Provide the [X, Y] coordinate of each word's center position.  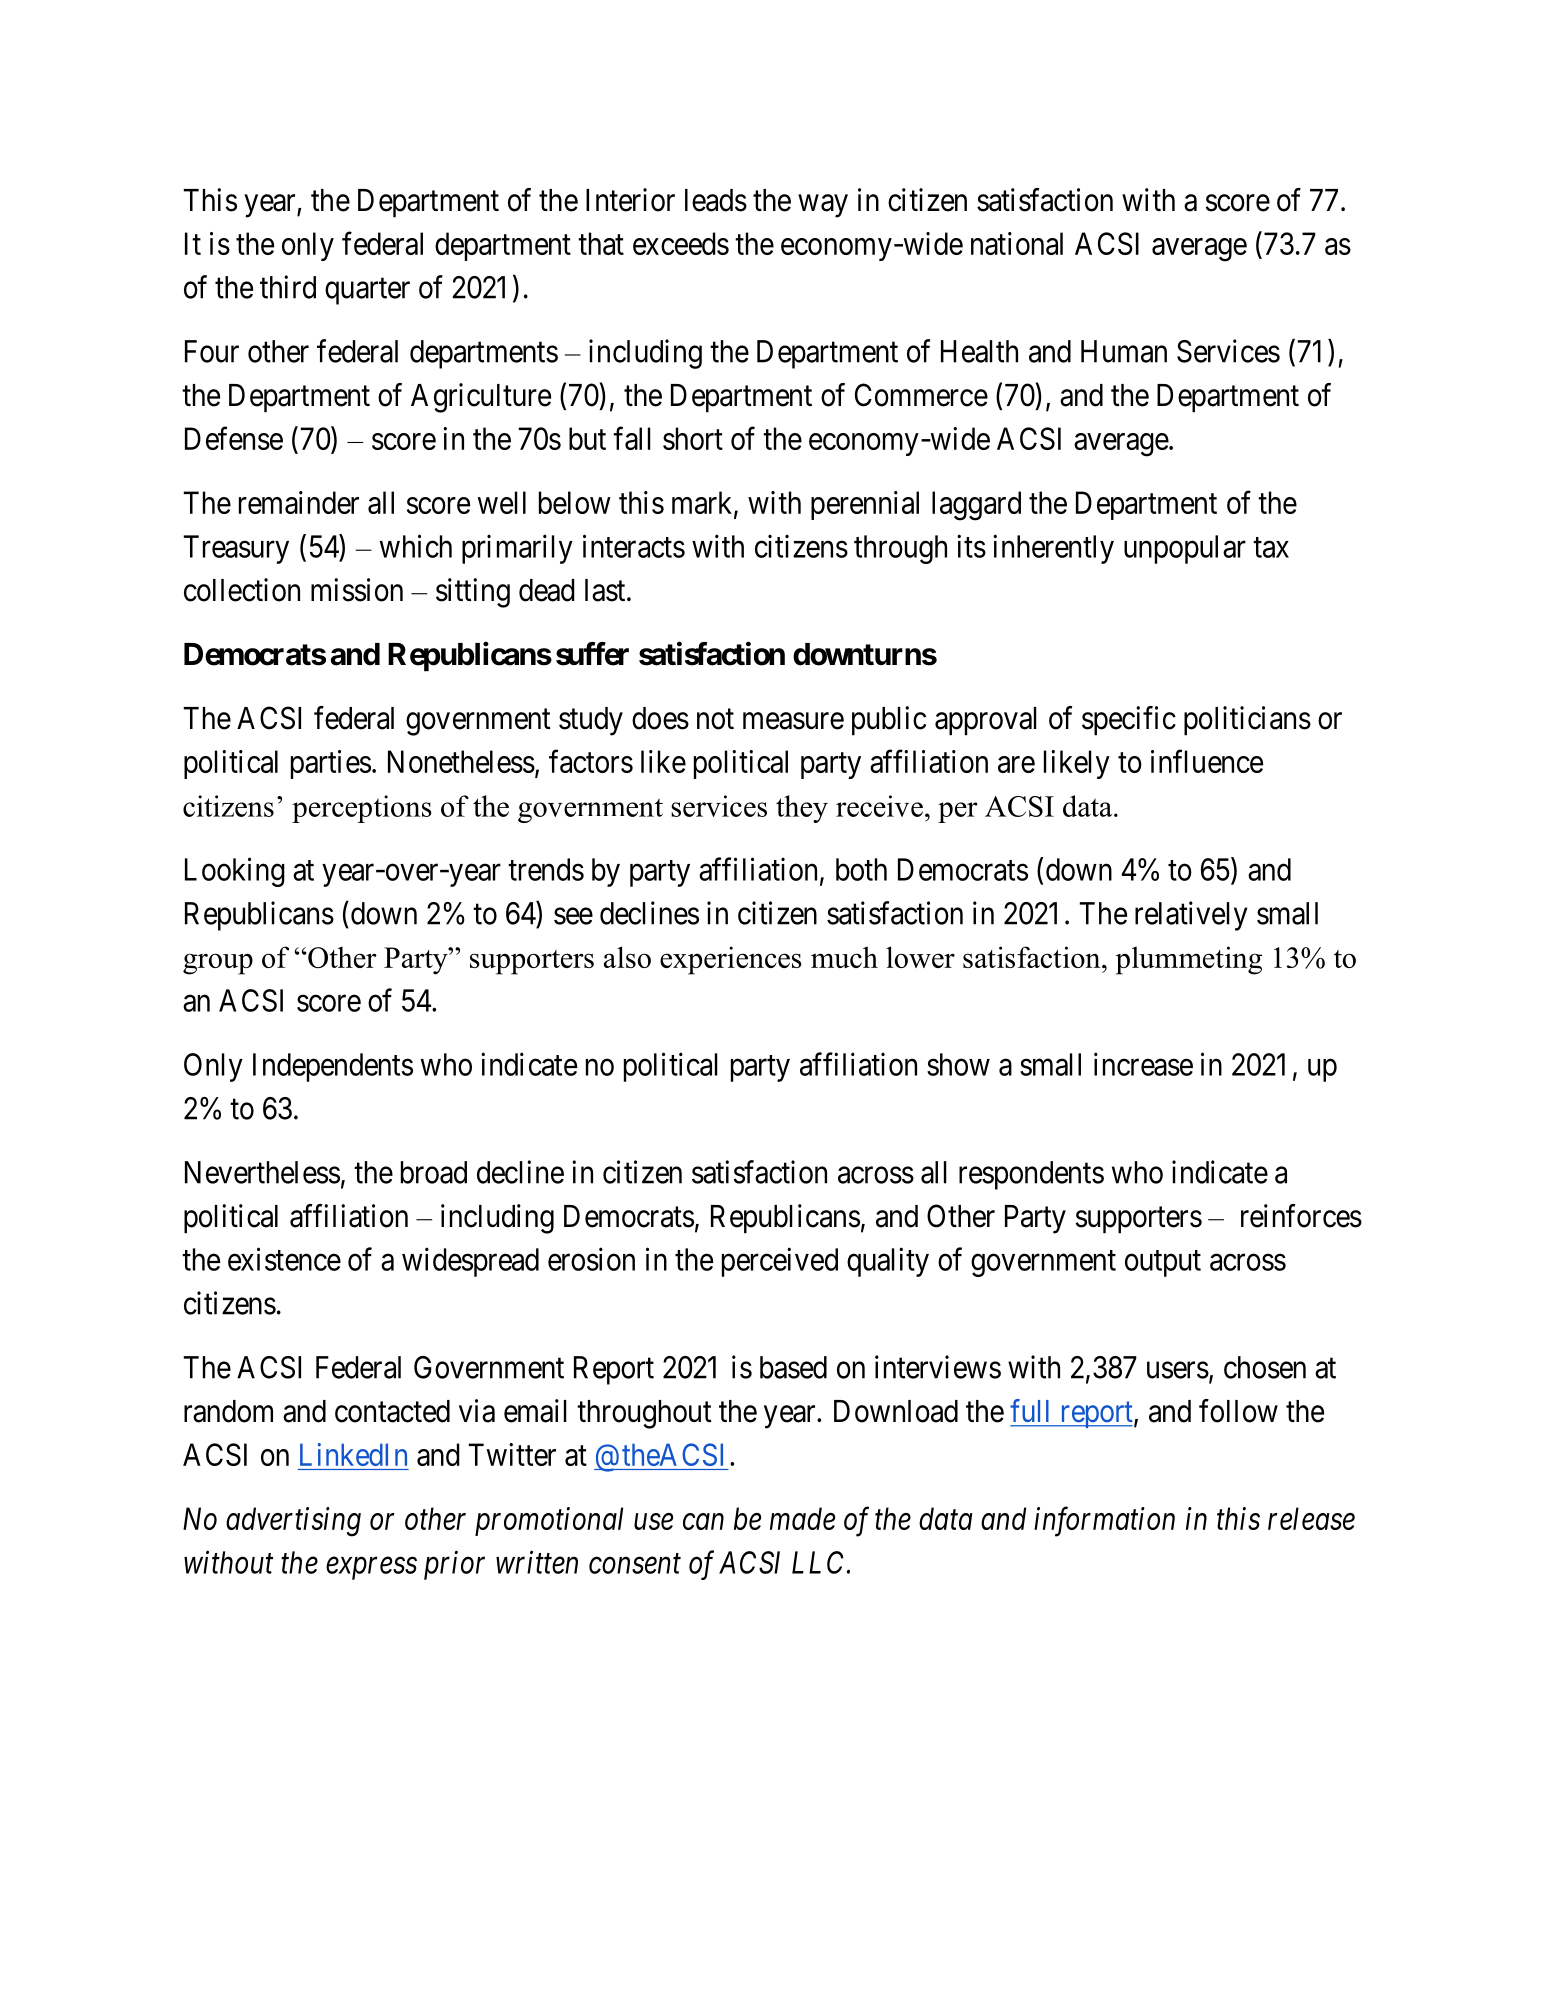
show [958, 1064]
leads [716, 200]
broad [434, 1172]
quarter [367, 291]
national [1017, 243]
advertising [293, 1522]
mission [357, 590]
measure [793, 721]
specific [1129, 721]
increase [1143, 1064]
